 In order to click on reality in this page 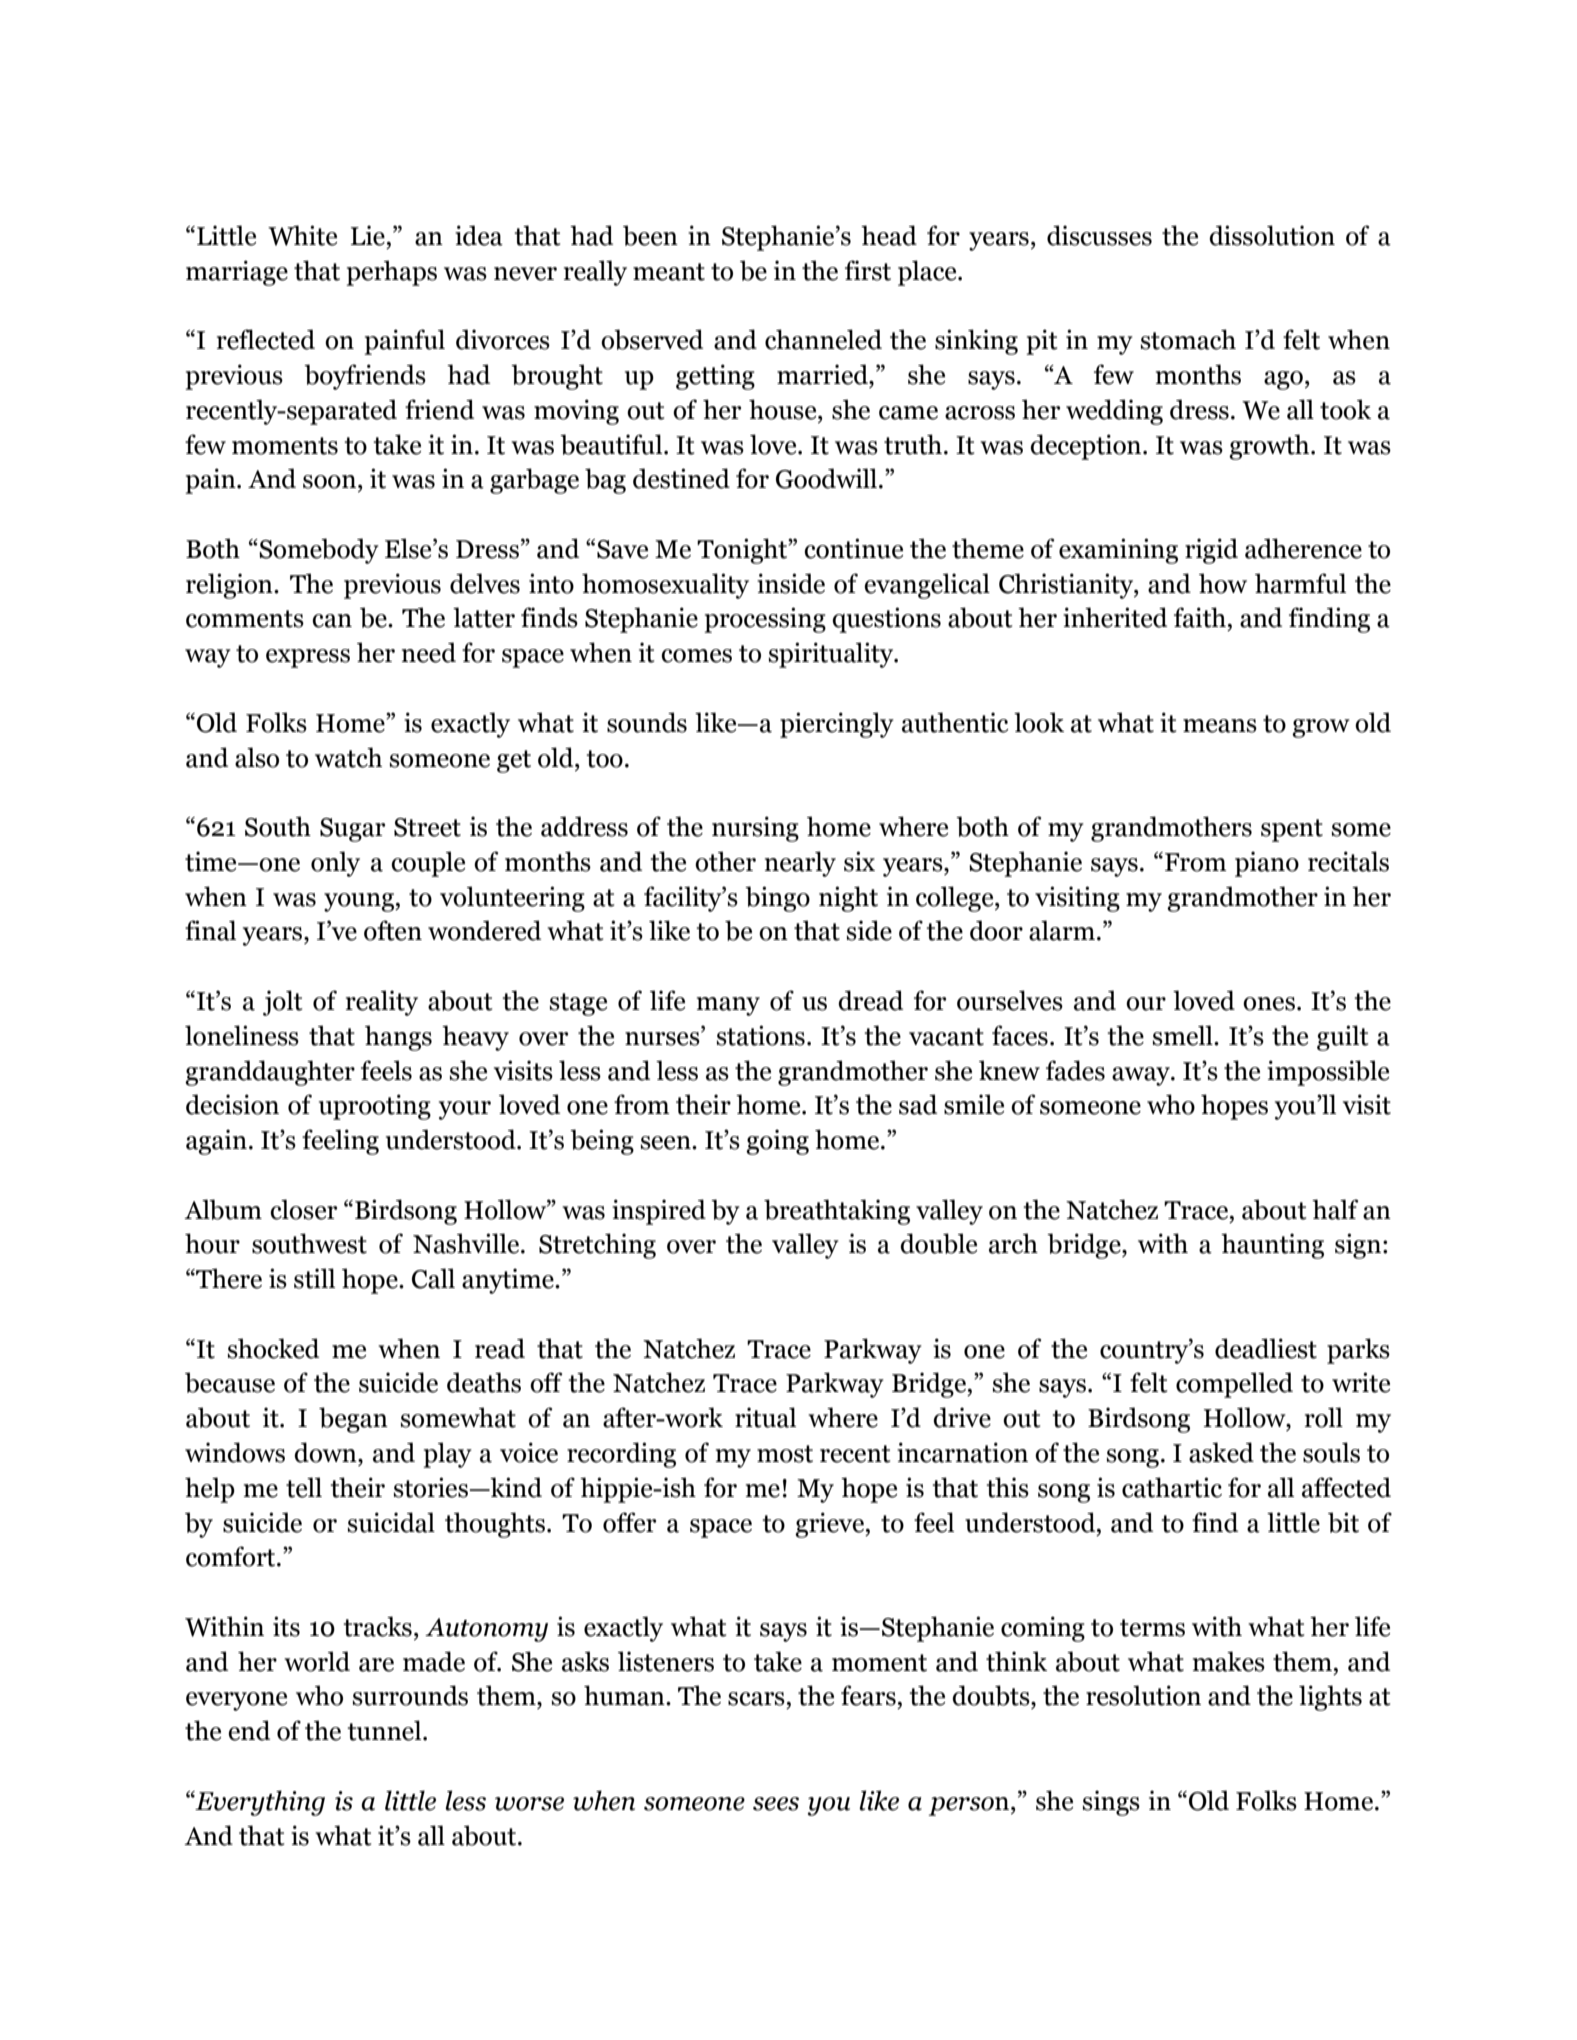, I will do `click(382, 1003)`.
